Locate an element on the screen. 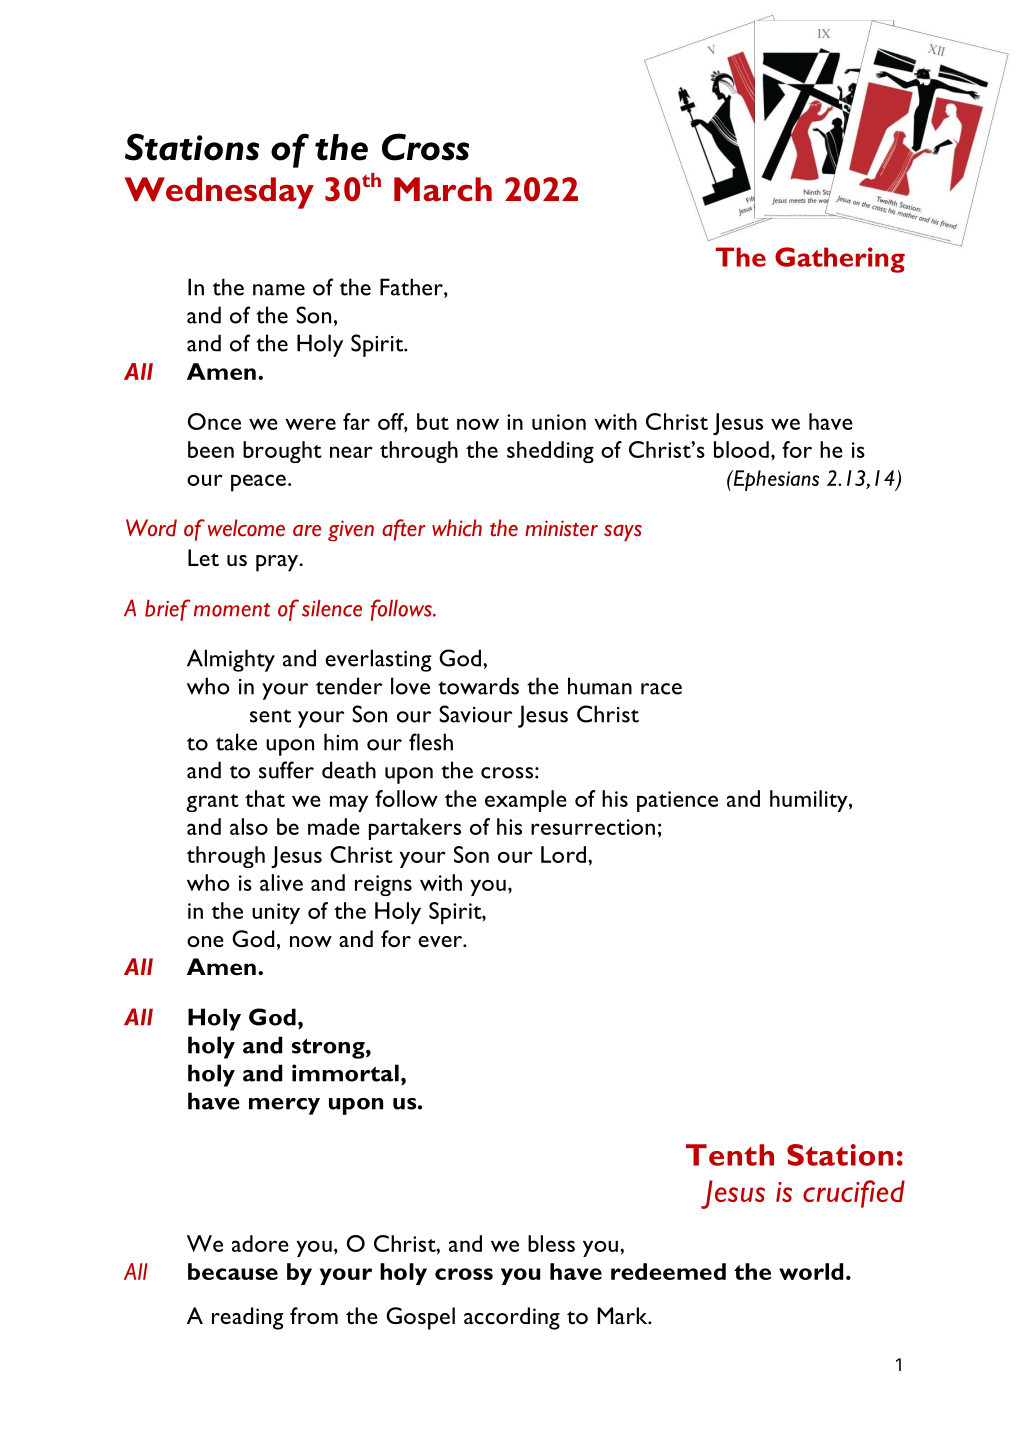 This screenshot has height=1455, width=1029. according is located at coordinates (512, 1318).
